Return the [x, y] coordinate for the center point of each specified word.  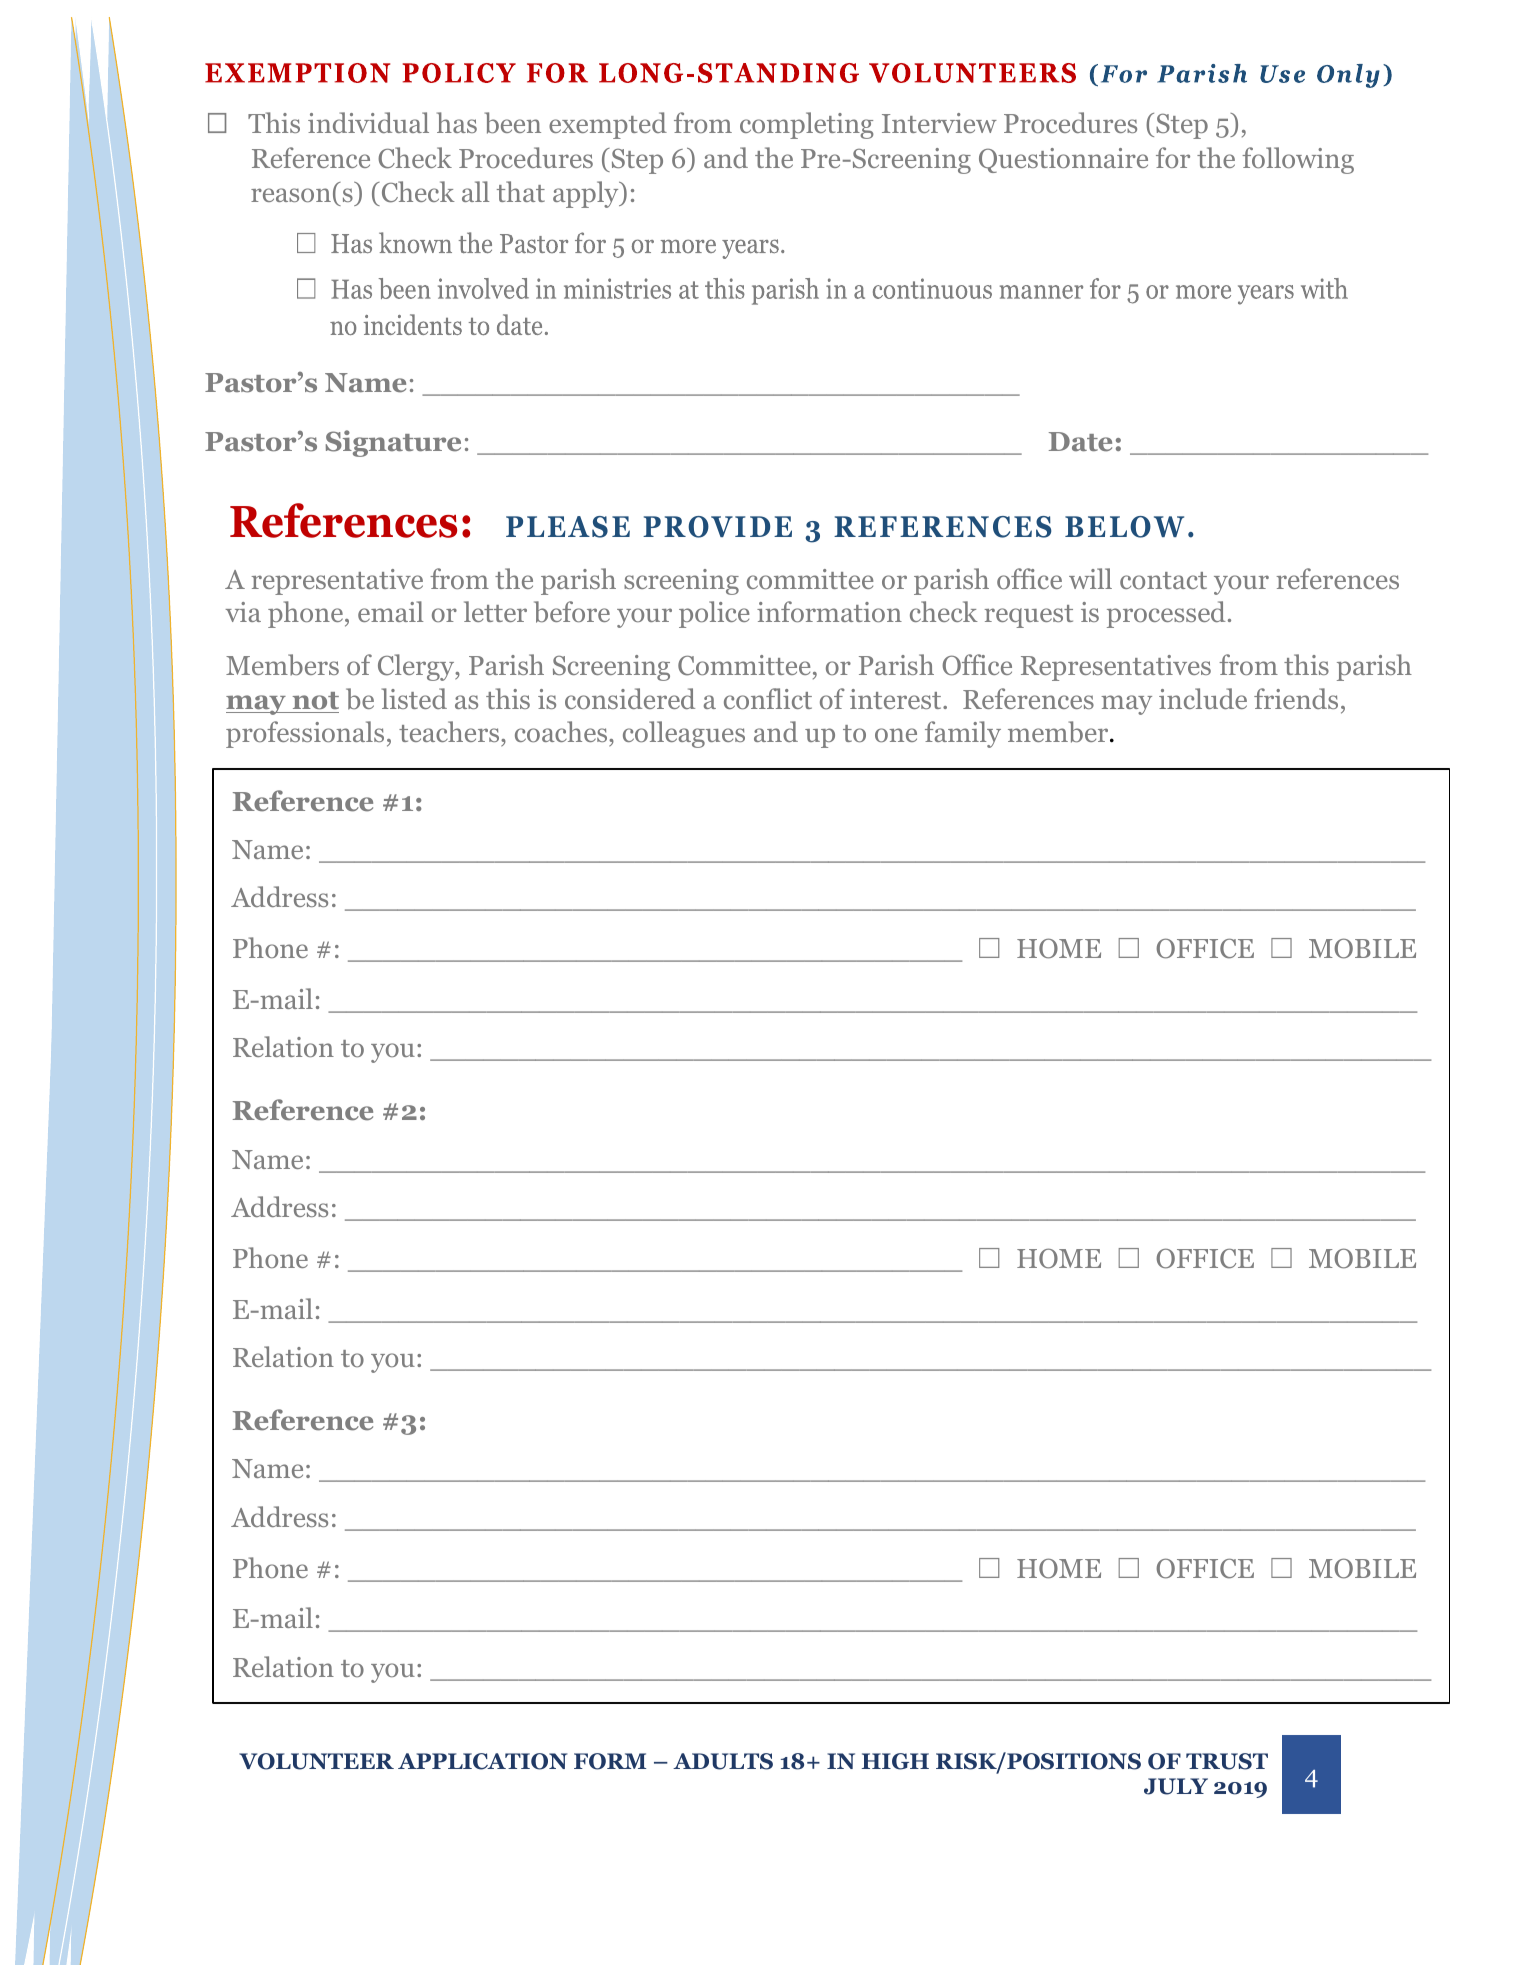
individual [368, 122]
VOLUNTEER [316, 1761]
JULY [1176, 1786]
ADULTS [723, 1761]
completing [807, 125]
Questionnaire [1063, 160]
